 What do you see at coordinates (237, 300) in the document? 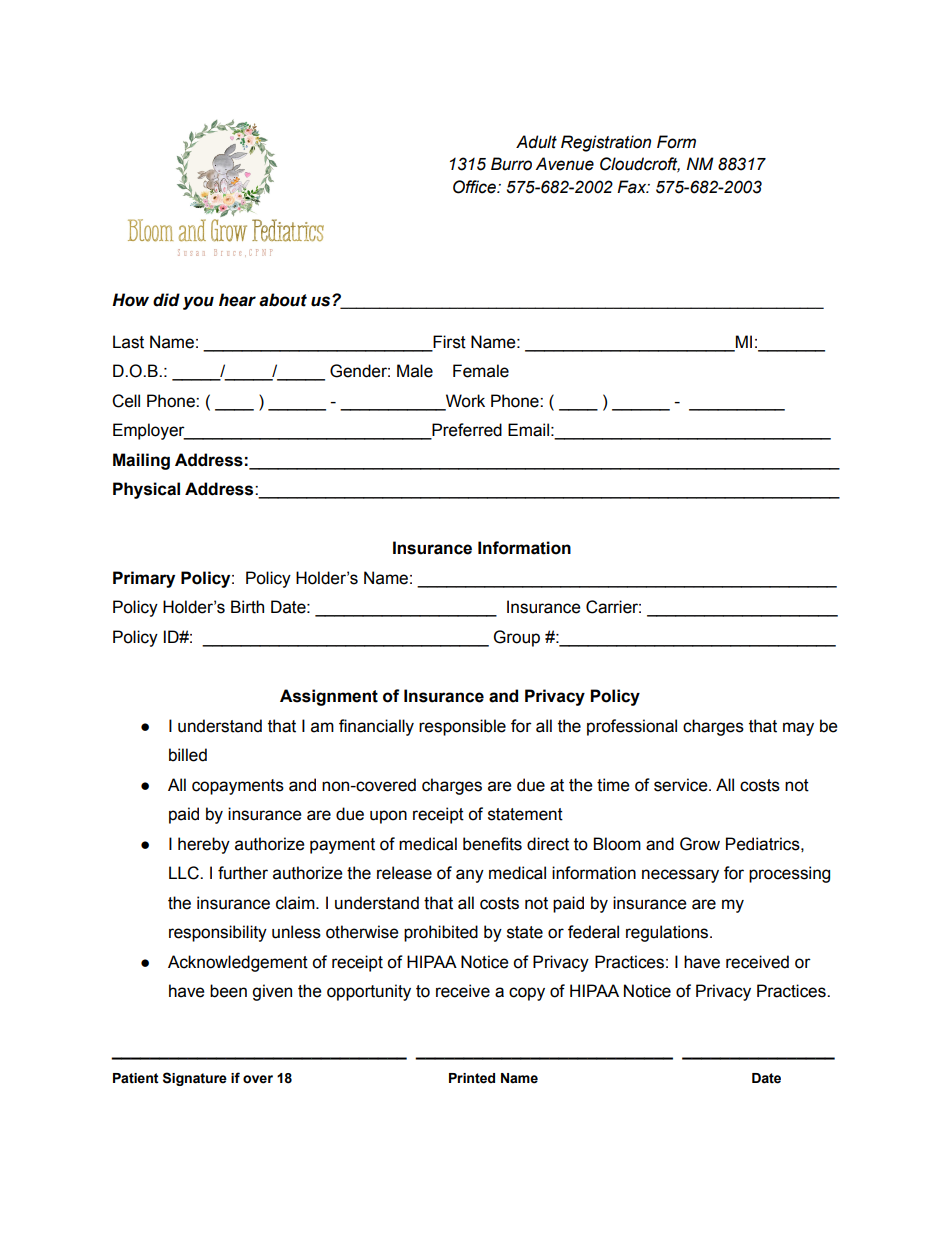
I see `hear` at bounding box center [237, 300].
